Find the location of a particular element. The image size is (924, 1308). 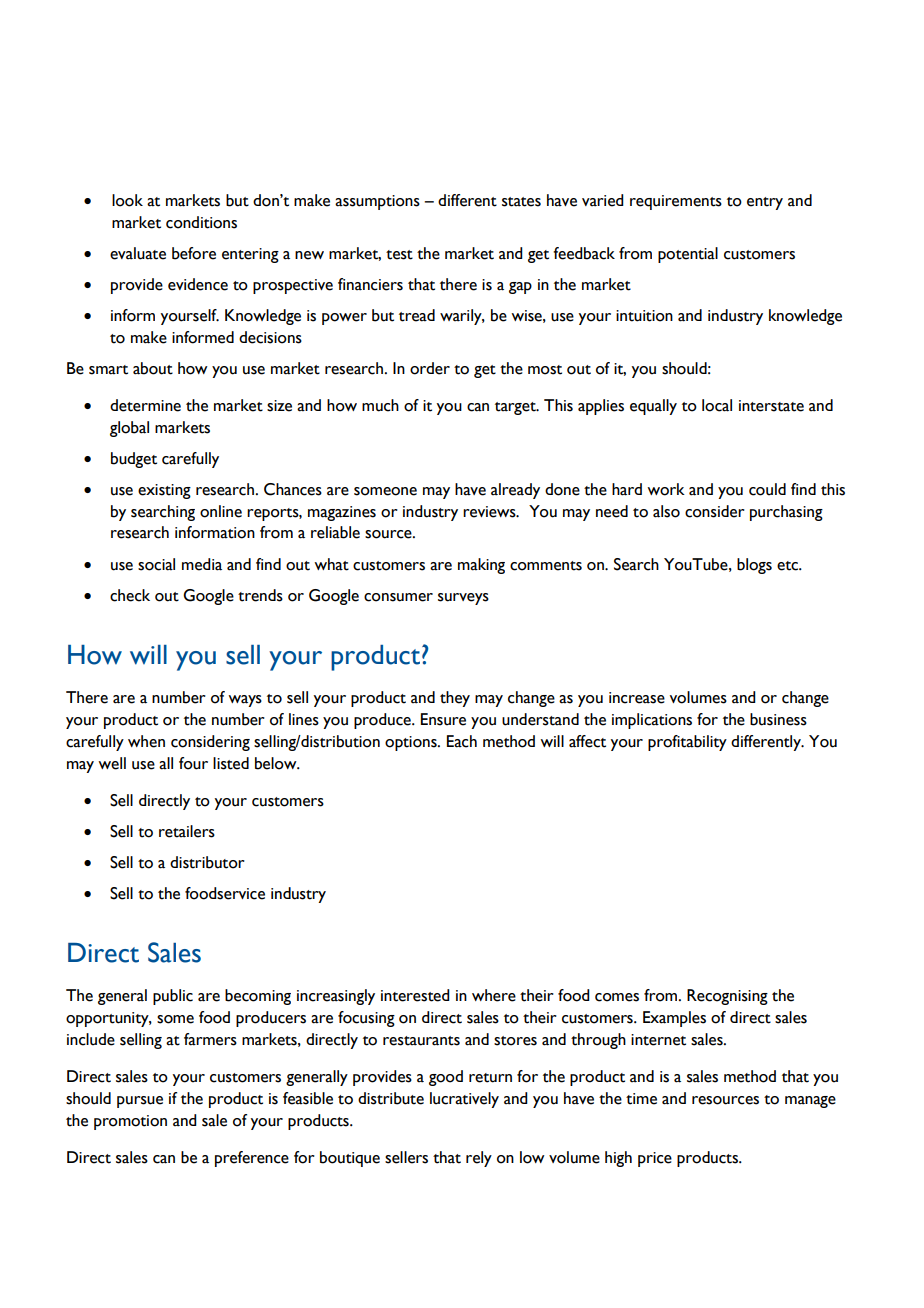

potential is located at coordinates (688, 255).
